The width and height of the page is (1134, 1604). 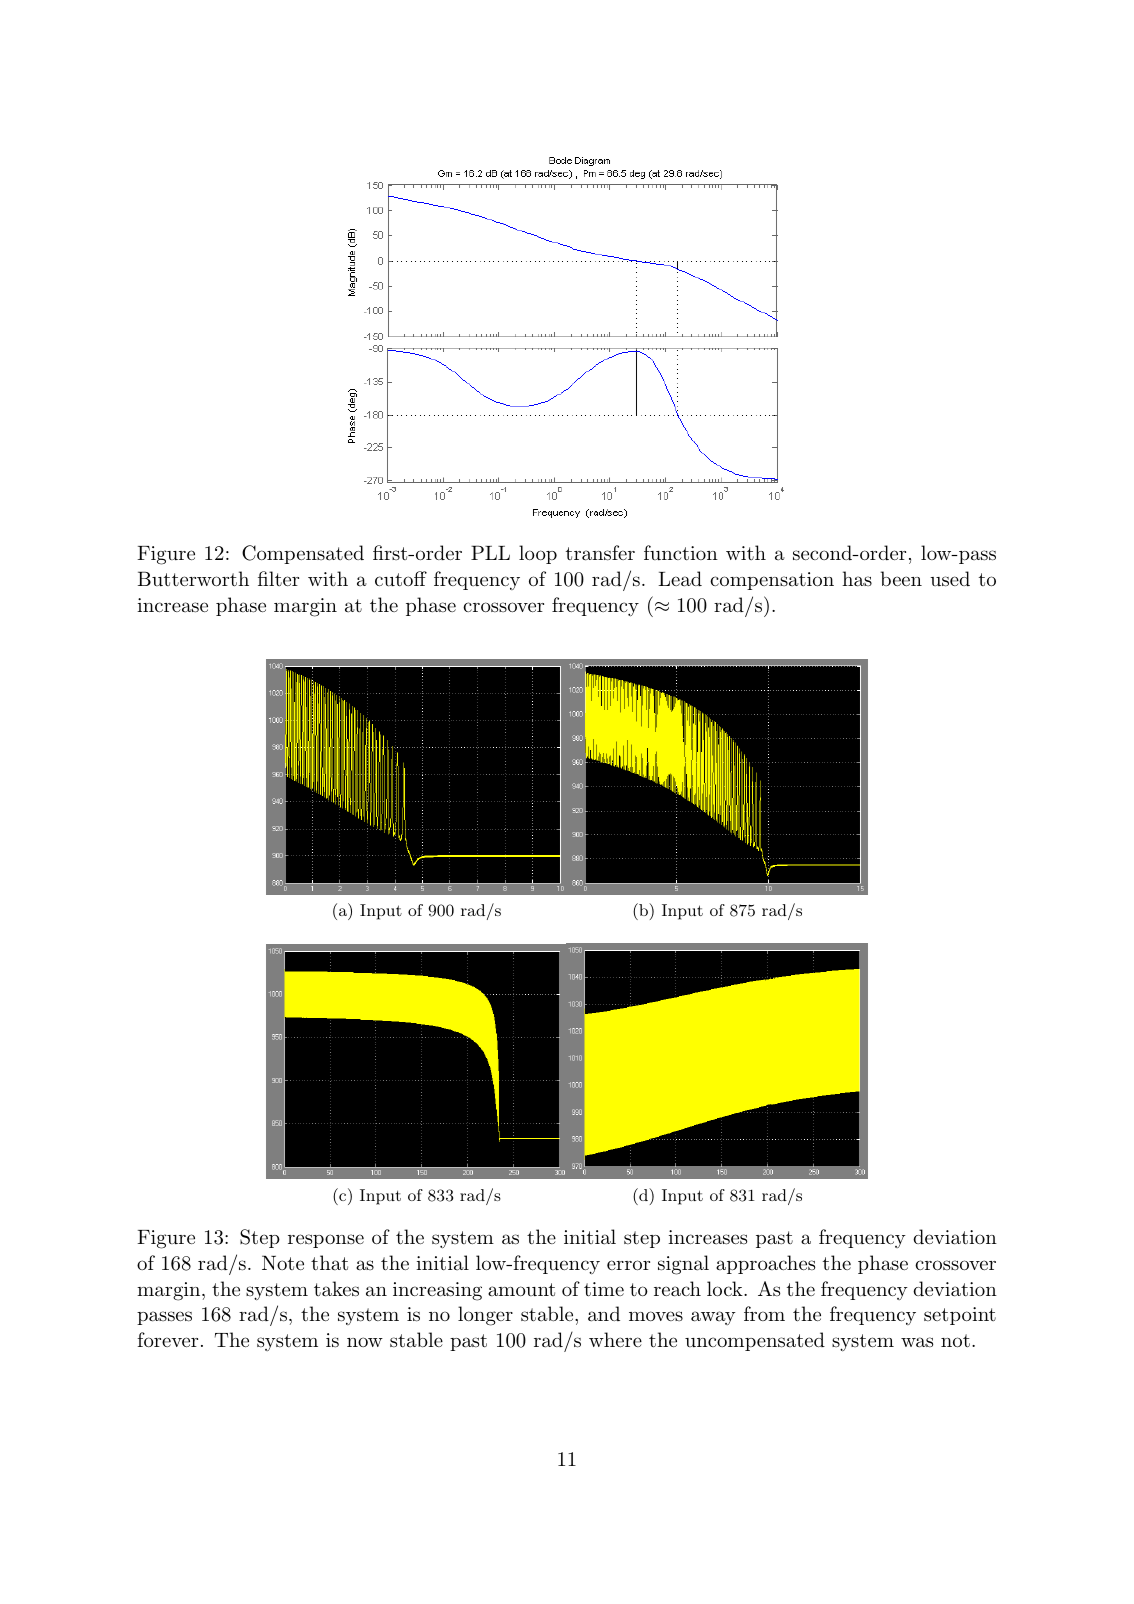 What do you see at coordinates (680, 579) in the page?
I see `Lead` at bounding box center [680, 579].
